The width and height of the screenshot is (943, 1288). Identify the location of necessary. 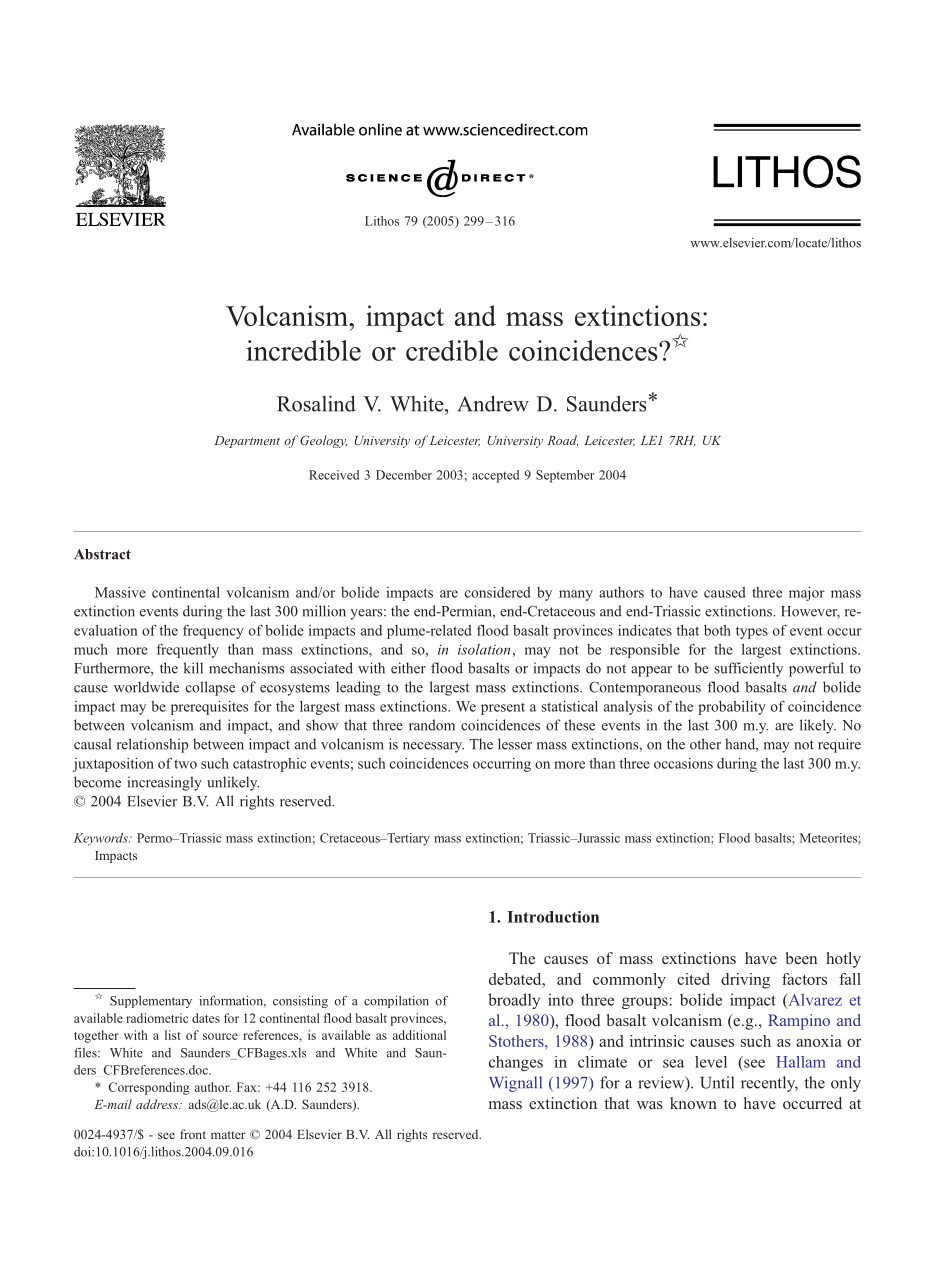
(433, 747).
